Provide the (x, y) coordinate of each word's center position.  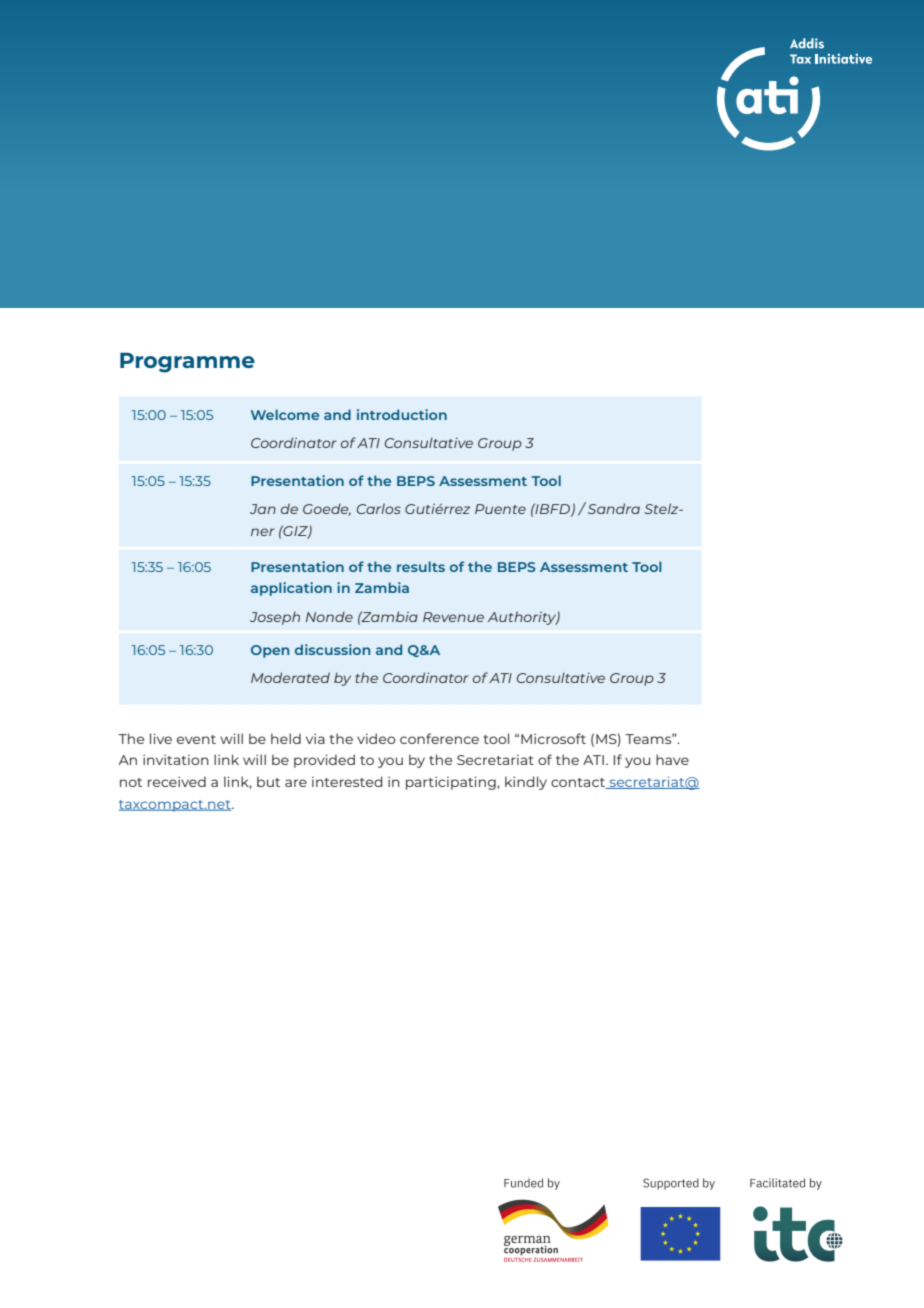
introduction (402, 414)
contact (579, 783)
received (177, 781)
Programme (187, 363)
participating (452, 783)
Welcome (285, 414)
